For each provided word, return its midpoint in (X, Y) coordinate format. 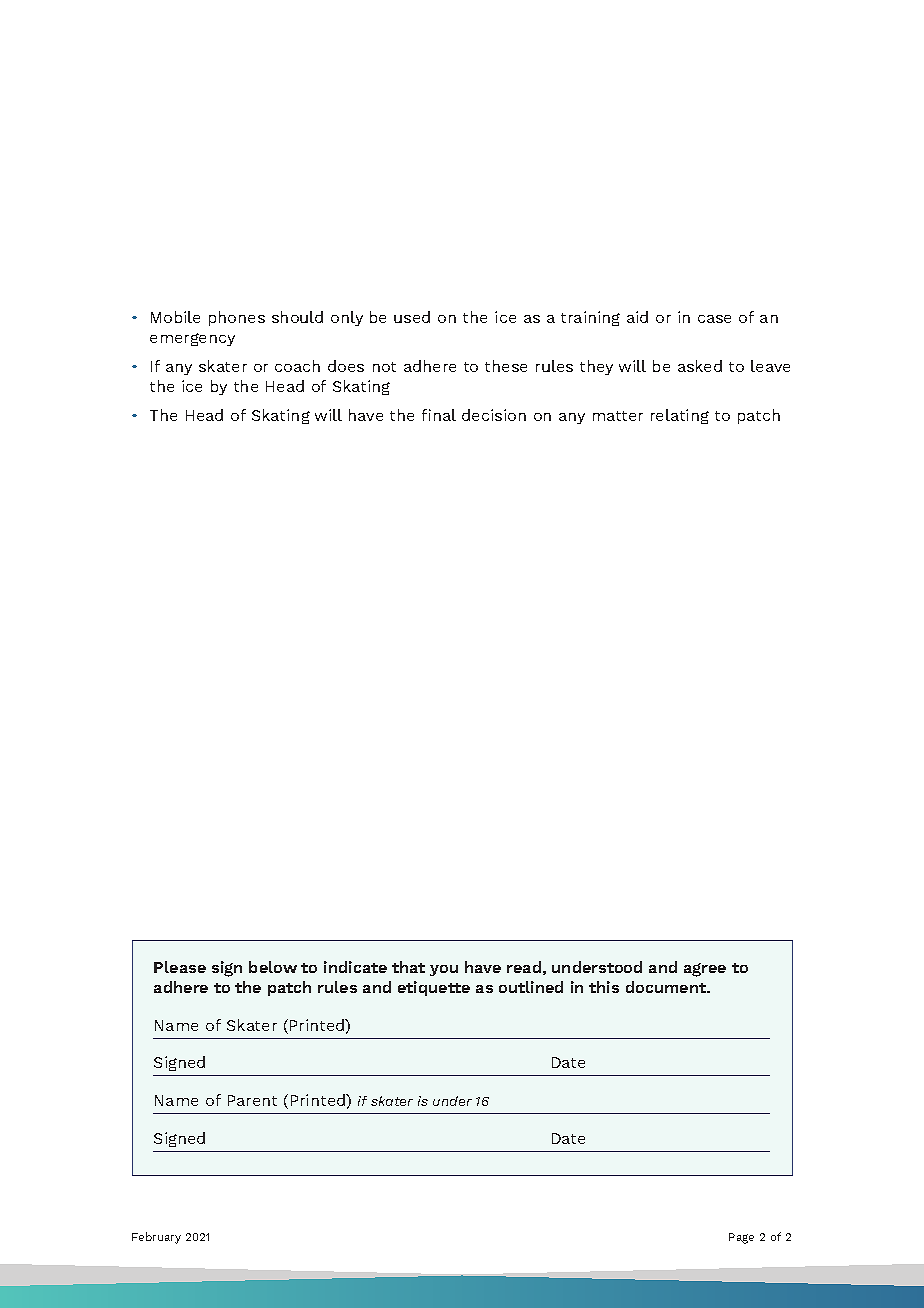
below (273, 967)
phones (237, 318)
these (506, 366)
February (156, 1238)
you (444, 970)
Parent (252, 1100)
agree (705, 970)
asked (700, 366)
